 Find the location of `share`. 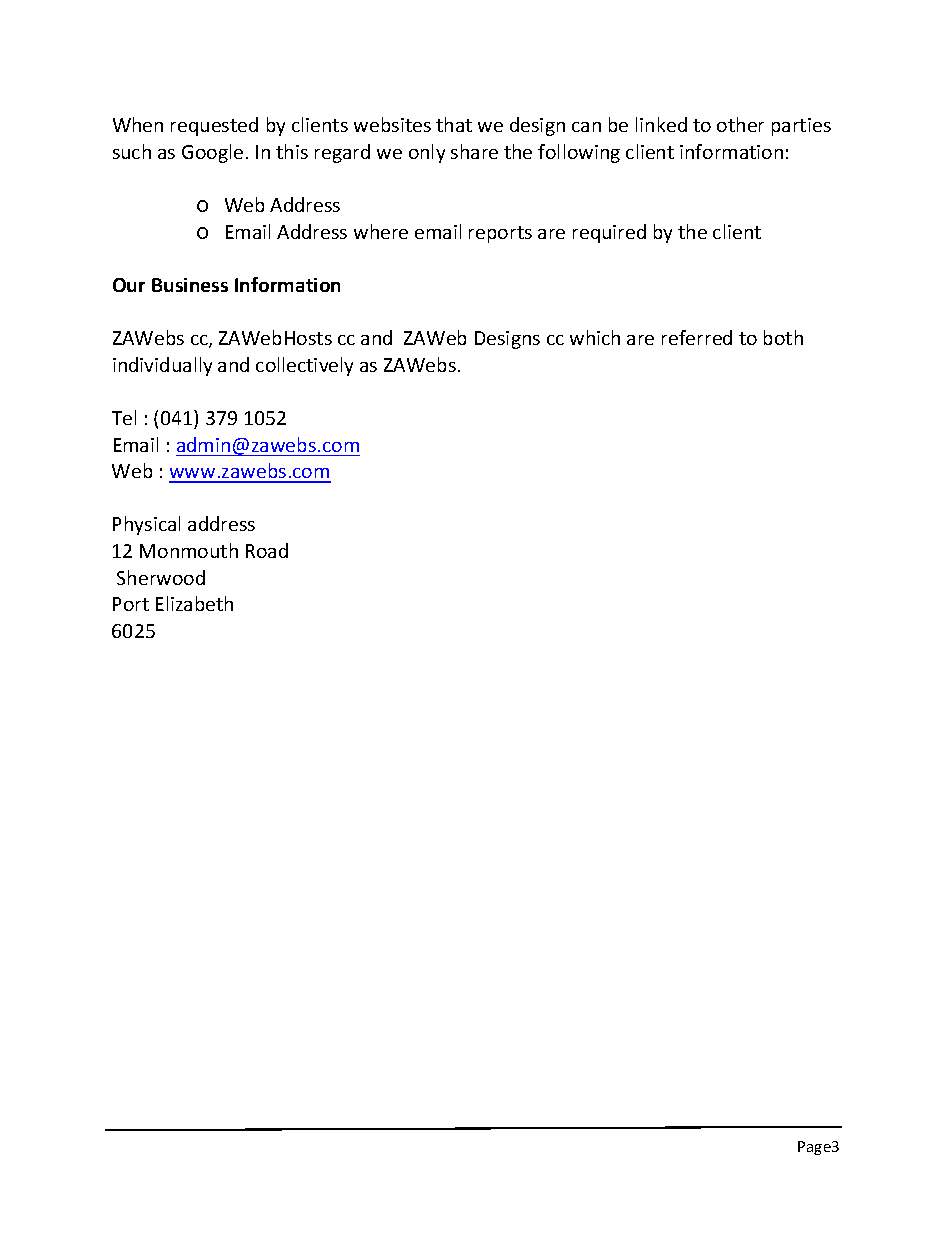

share is located at coordinates (474, 151).
